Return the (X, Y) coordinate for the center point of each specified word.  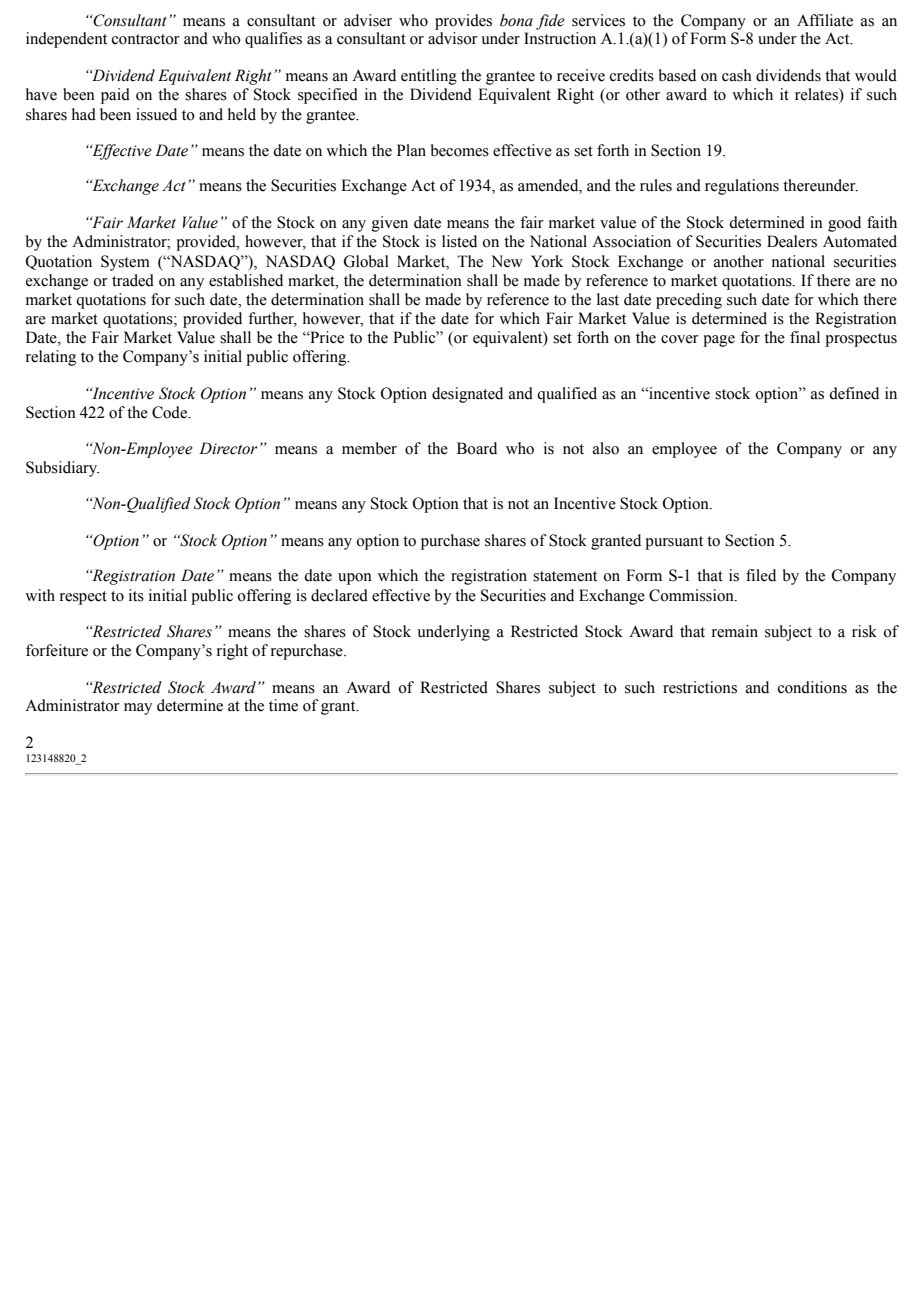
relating (51, 358)
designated (467, 395)
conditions (812, 687)
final (805, 337)
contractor (146, 39)
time (283, 705)
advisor (453, 38)
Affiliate (825, 20)
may (138, 709)
